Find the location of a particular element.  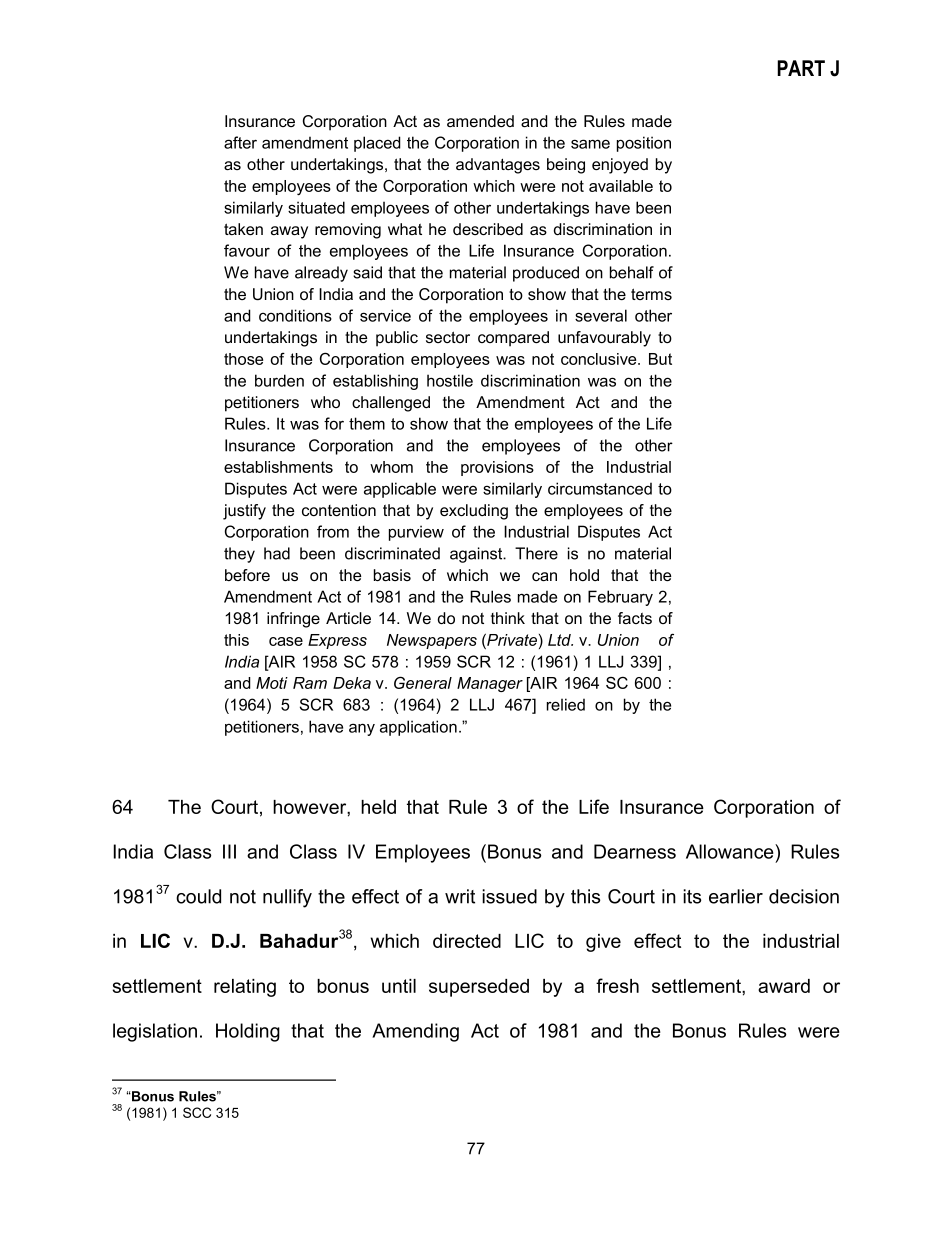

facts is located at coordinates (635, 618).
